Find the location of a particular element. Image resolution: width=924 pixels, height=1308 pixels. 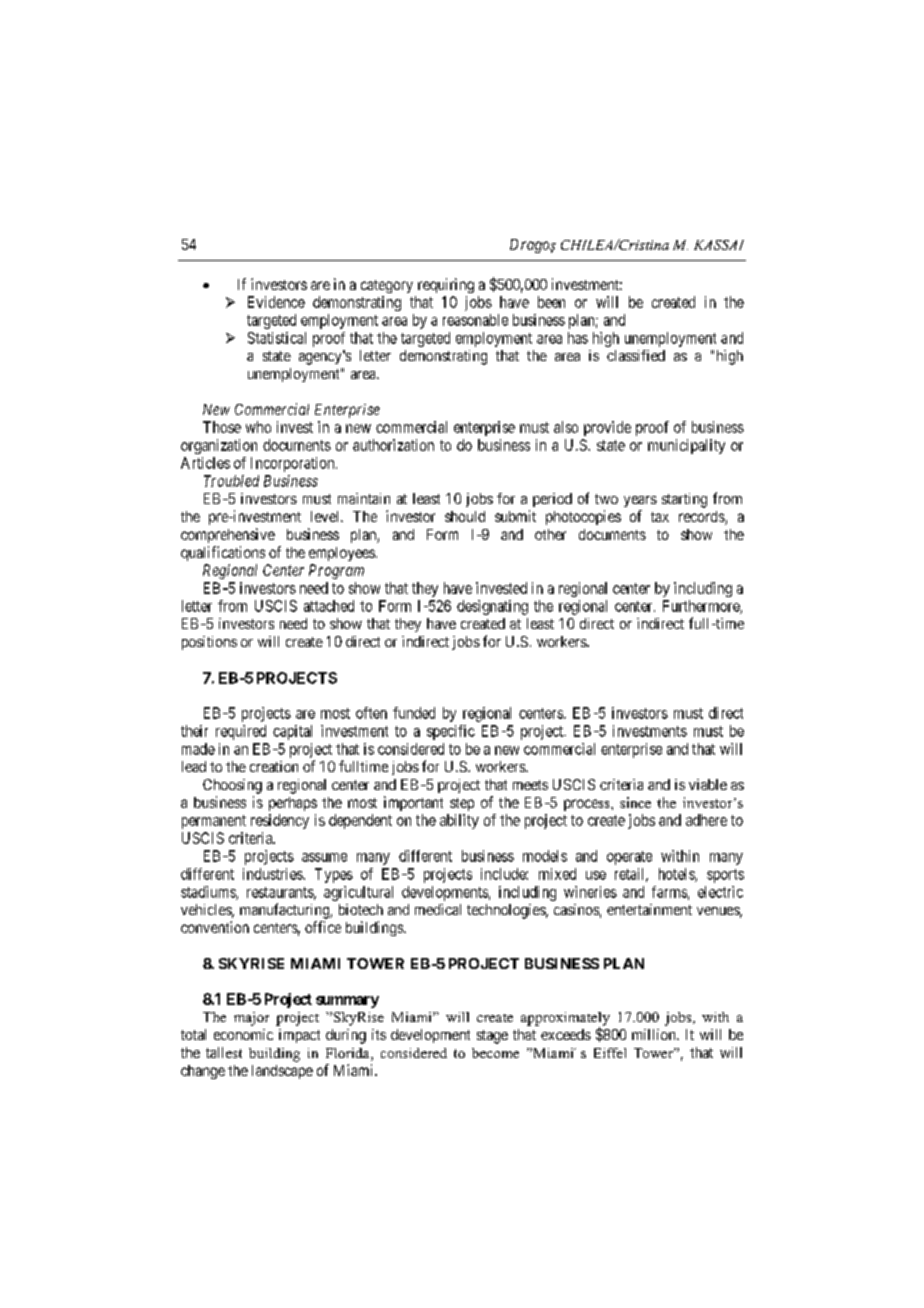

economic is located at coordinates (243, 1034).
